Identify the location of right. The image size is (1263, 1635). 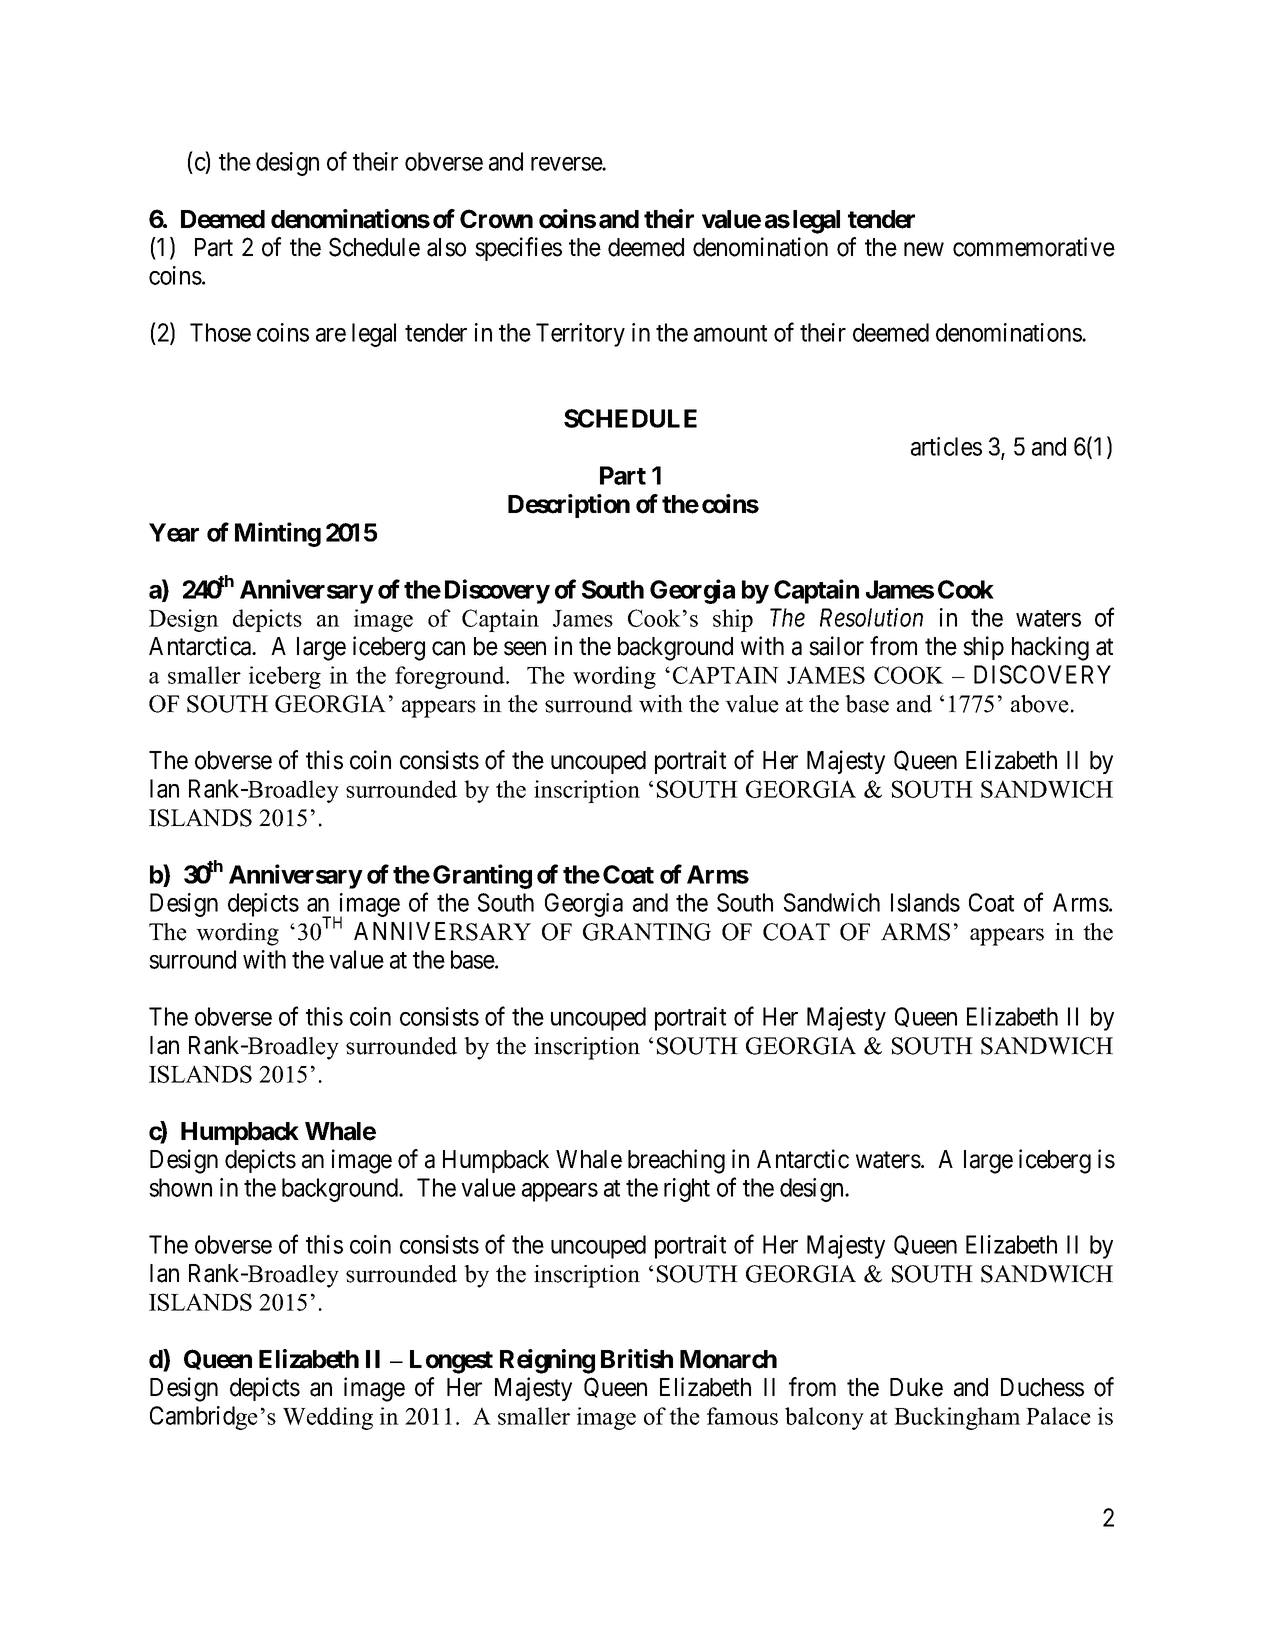
(687, 1190).
